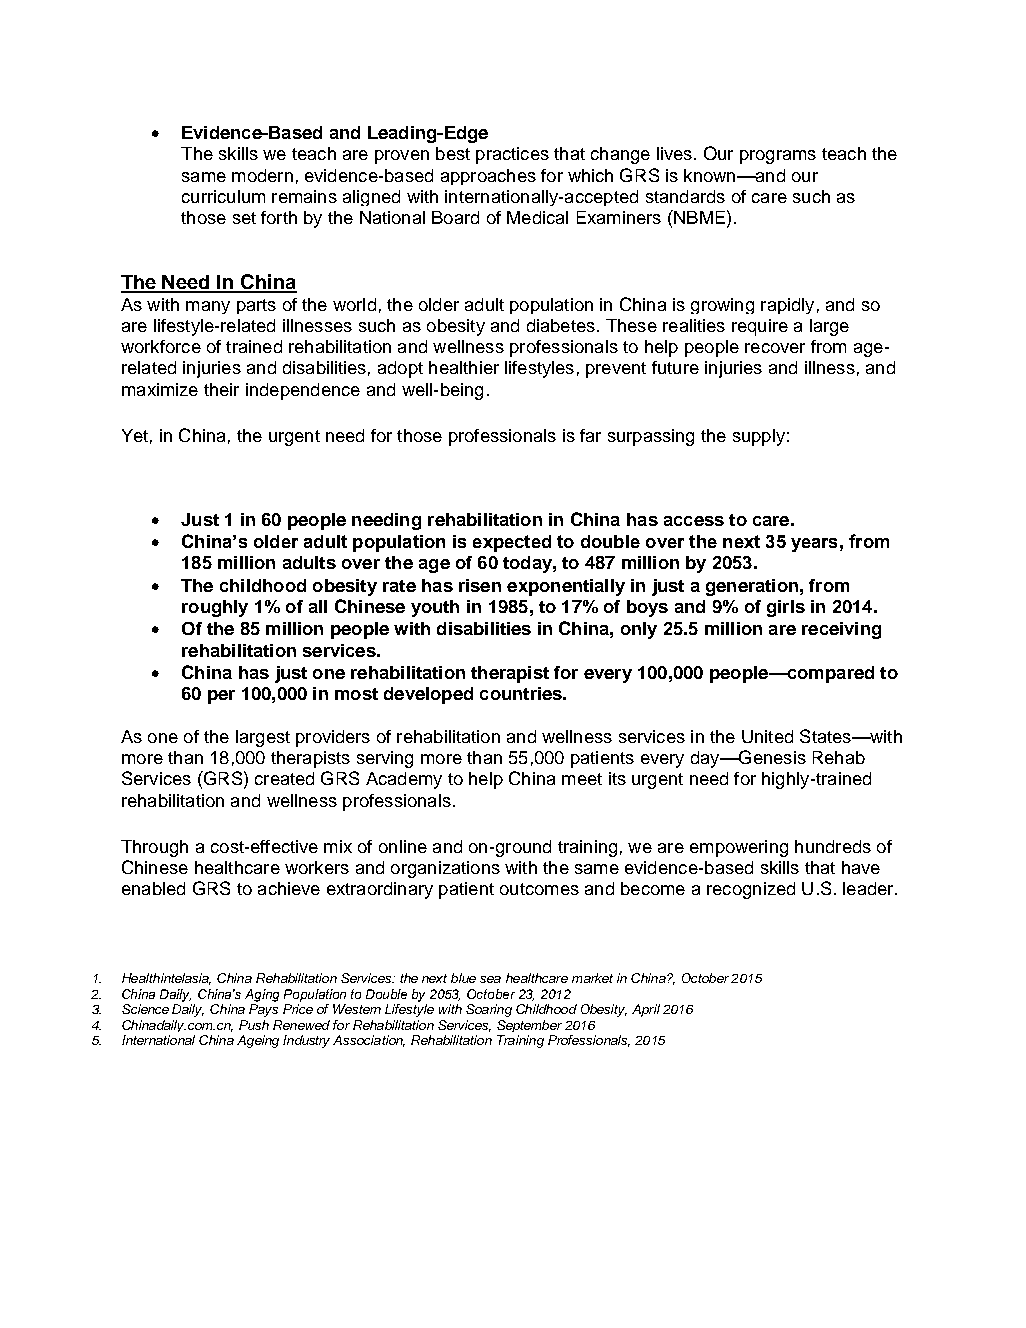  I want to click on far, so click(590, 435).
